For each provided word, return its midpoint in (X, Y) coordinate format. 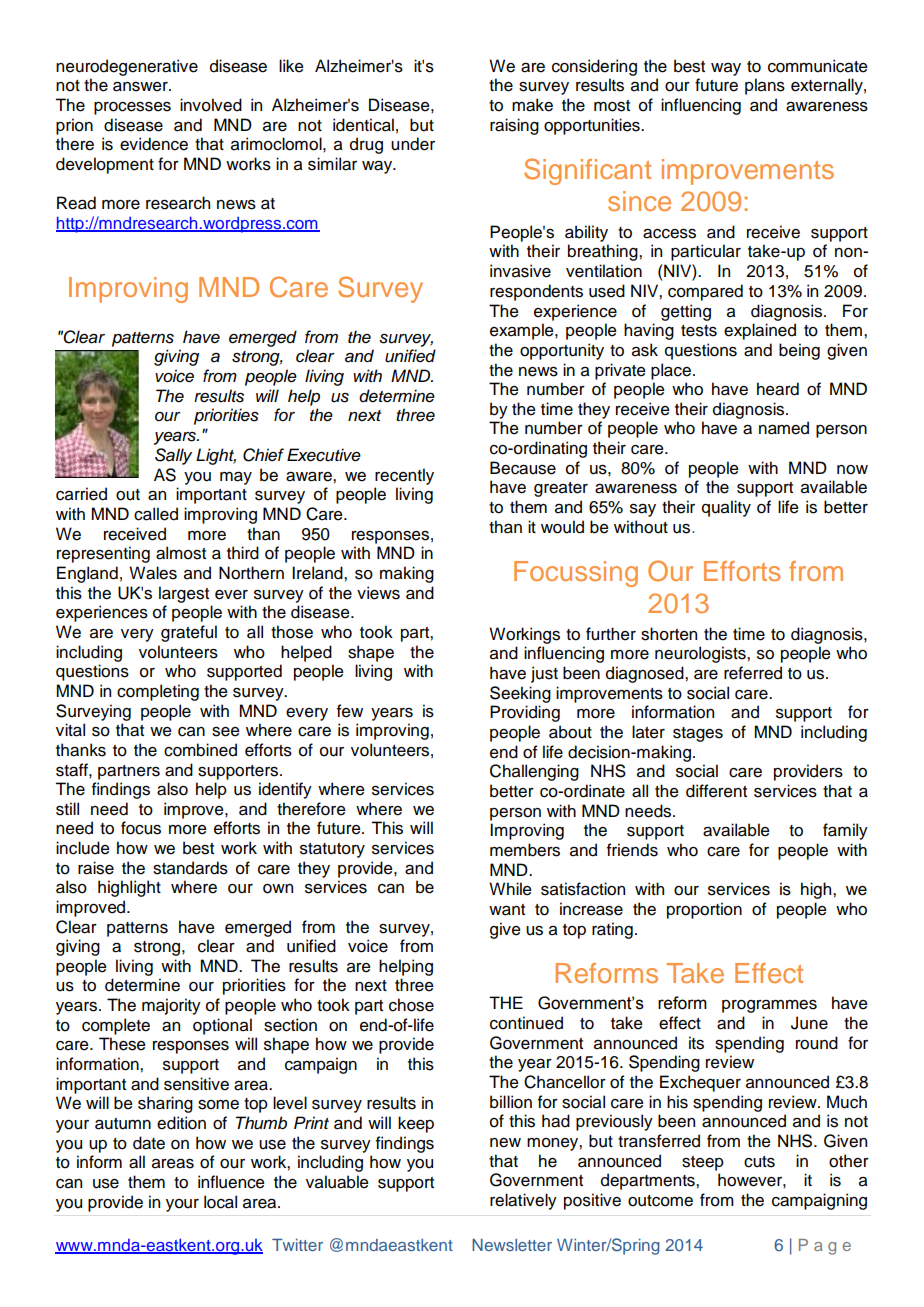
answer (141, 87)
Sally (173, 456)
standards (190, 868)
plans (765, 86)
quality (726, 508)
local (220, 1202)
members (525, 850)
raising (514, 126)
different (716, 791)
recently (404, 476)
